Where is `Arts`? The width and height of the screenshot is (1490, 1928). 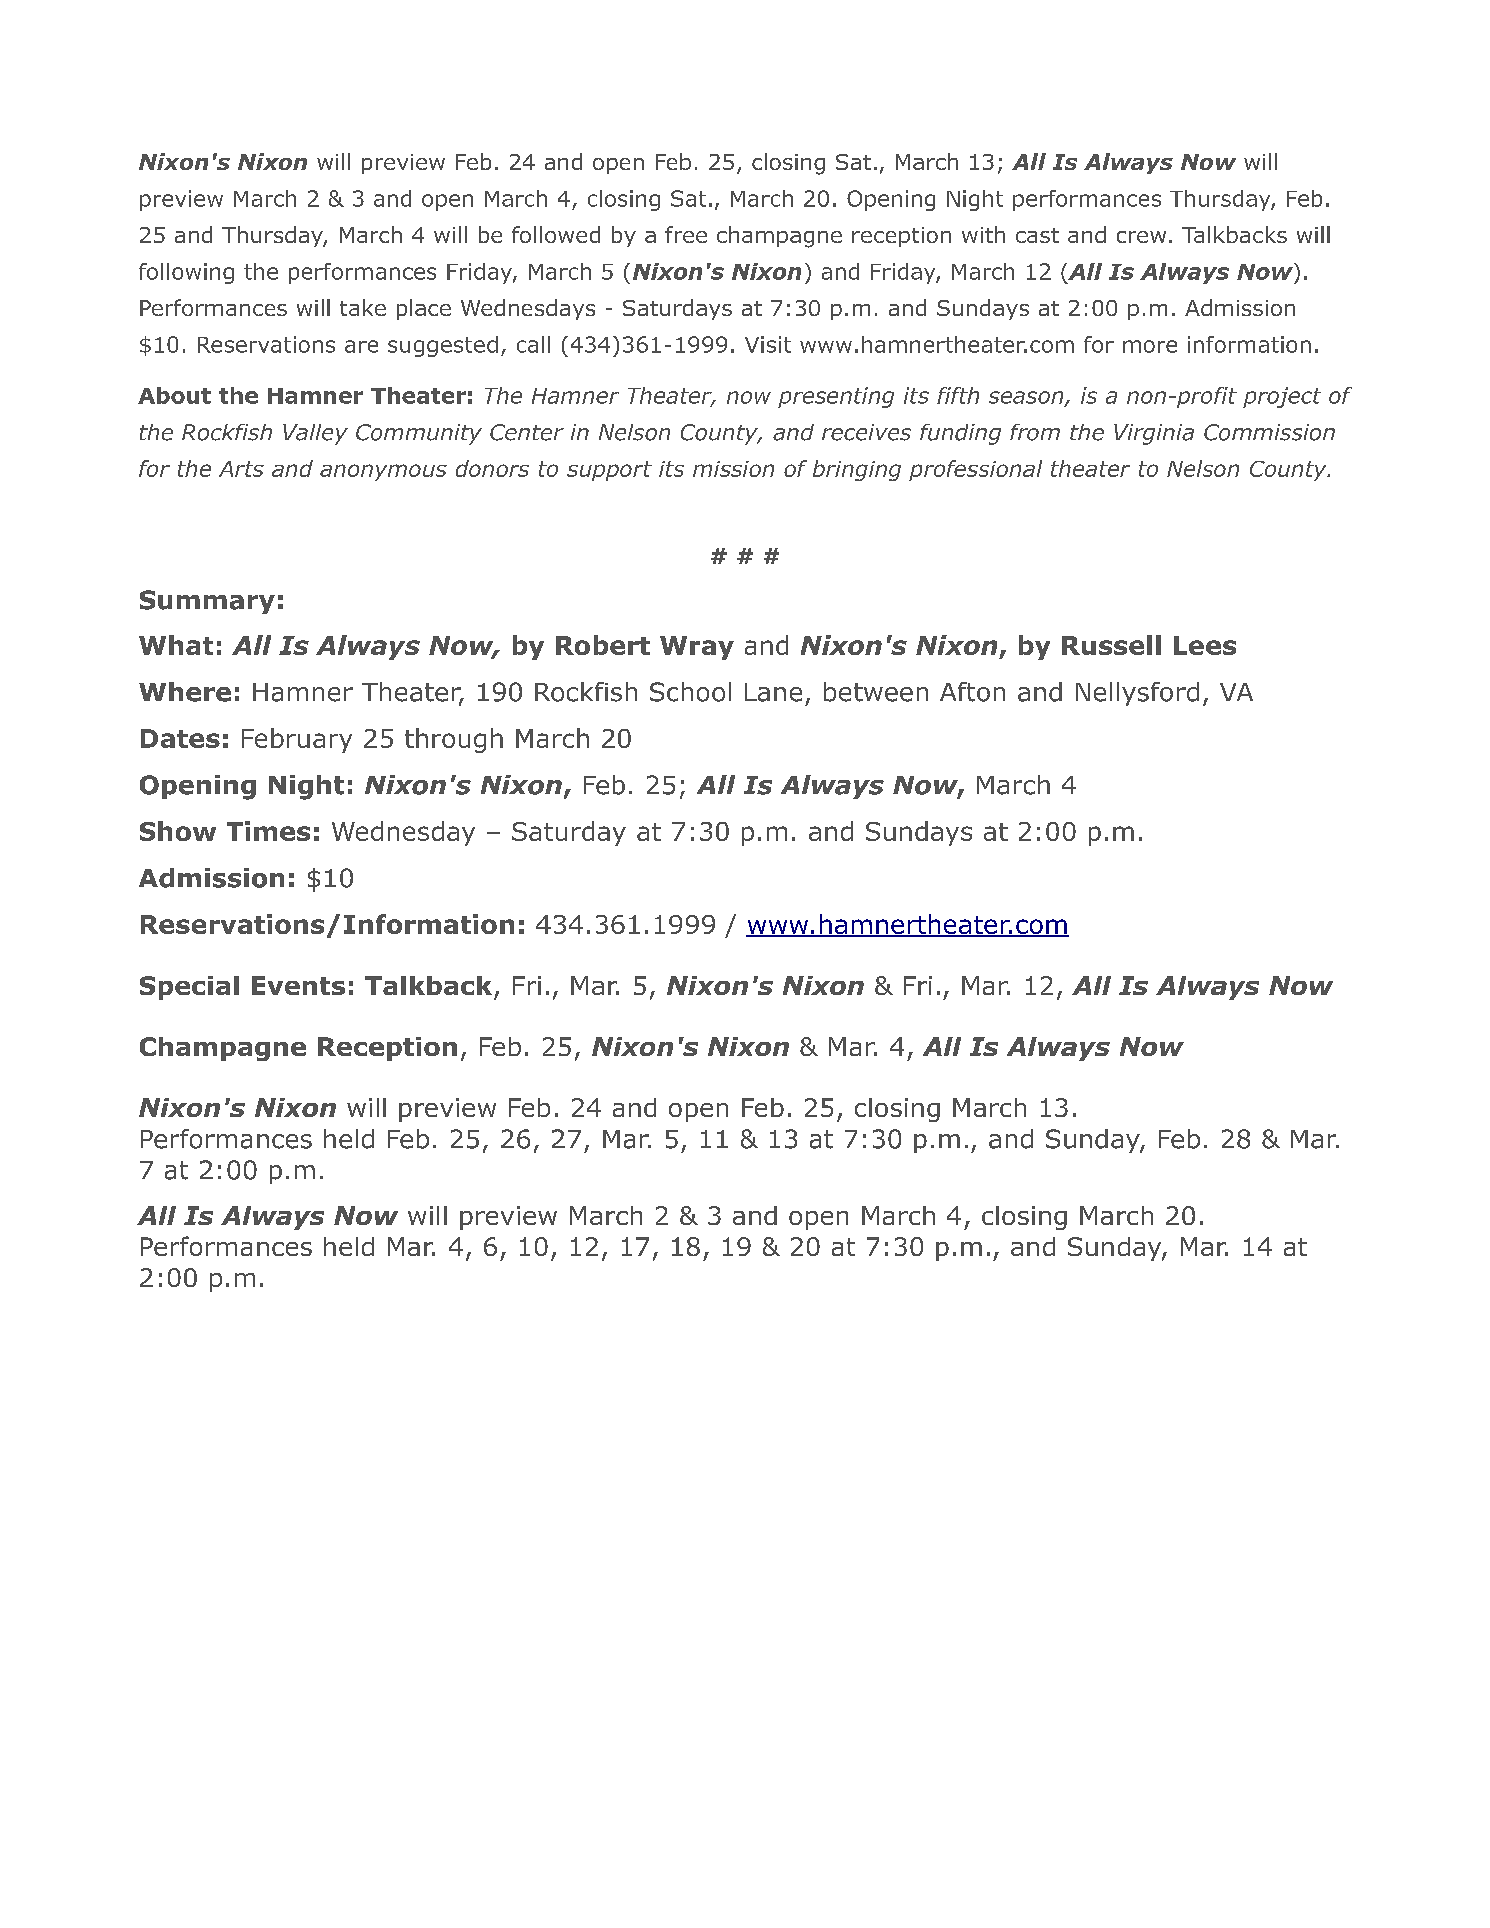
Arts is located at coordinates (241, 469).
